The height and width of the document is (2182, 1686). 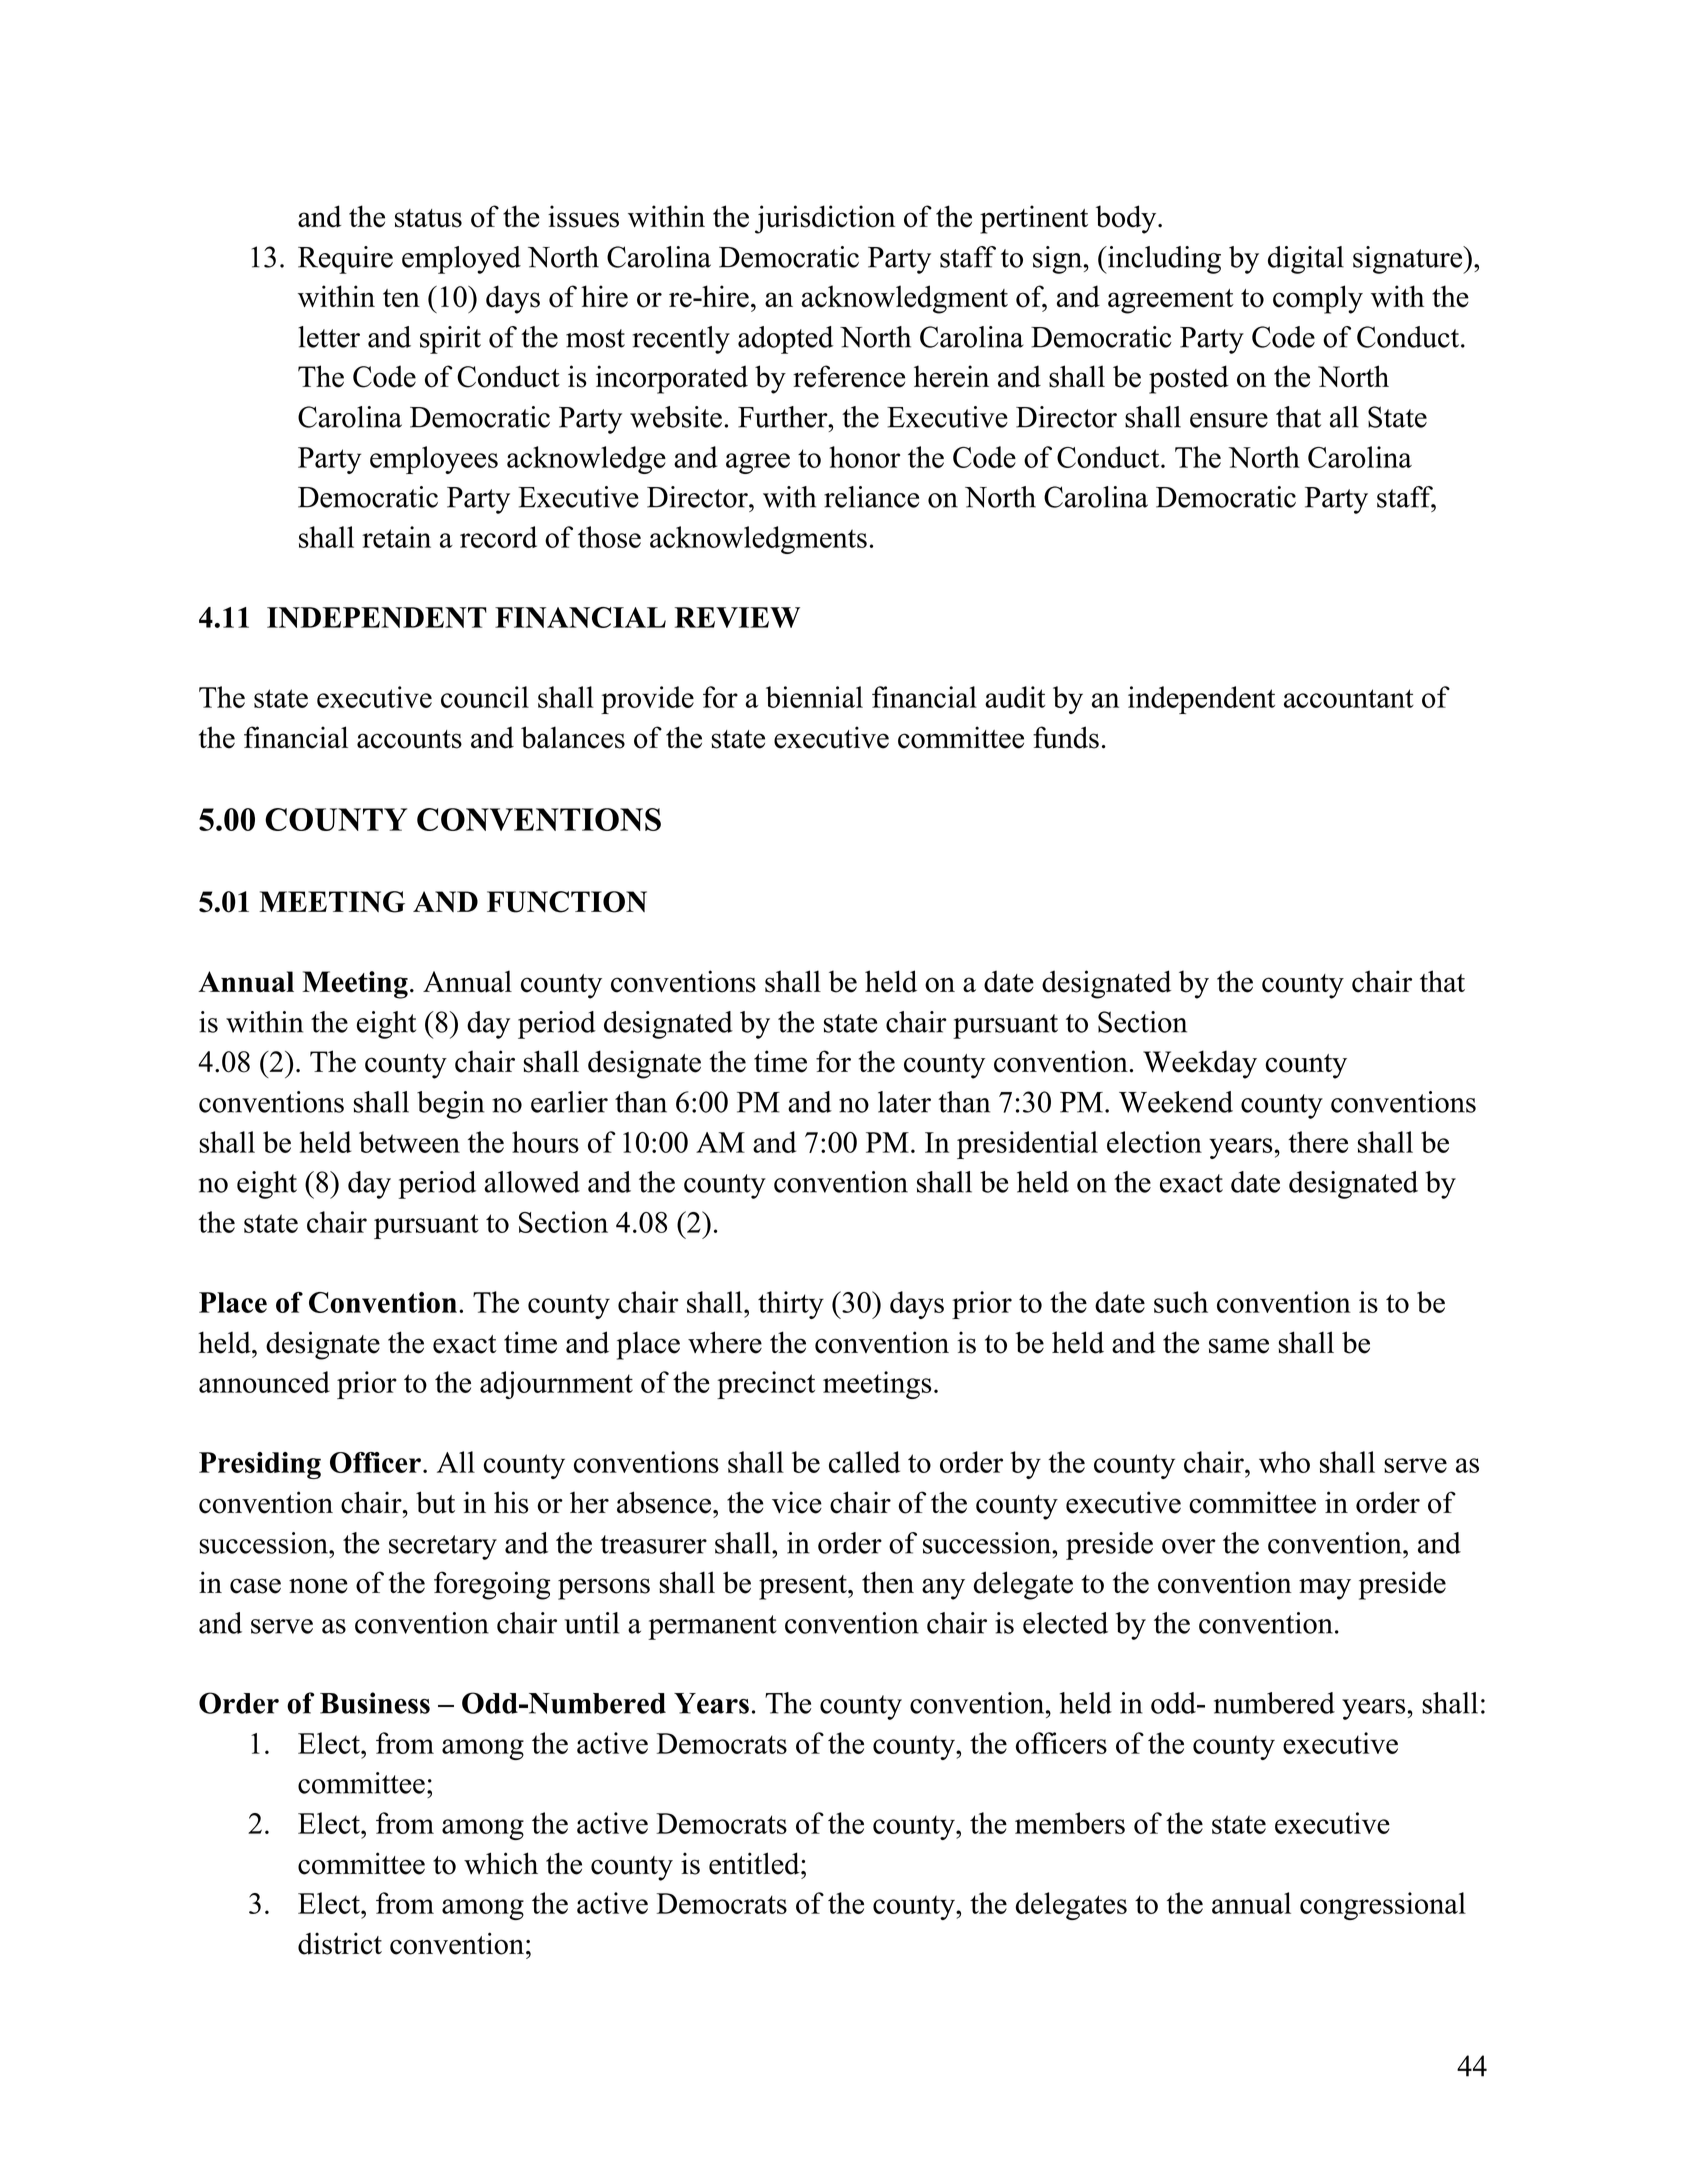 I want to click on such, so click(x=1181, y=1302).
